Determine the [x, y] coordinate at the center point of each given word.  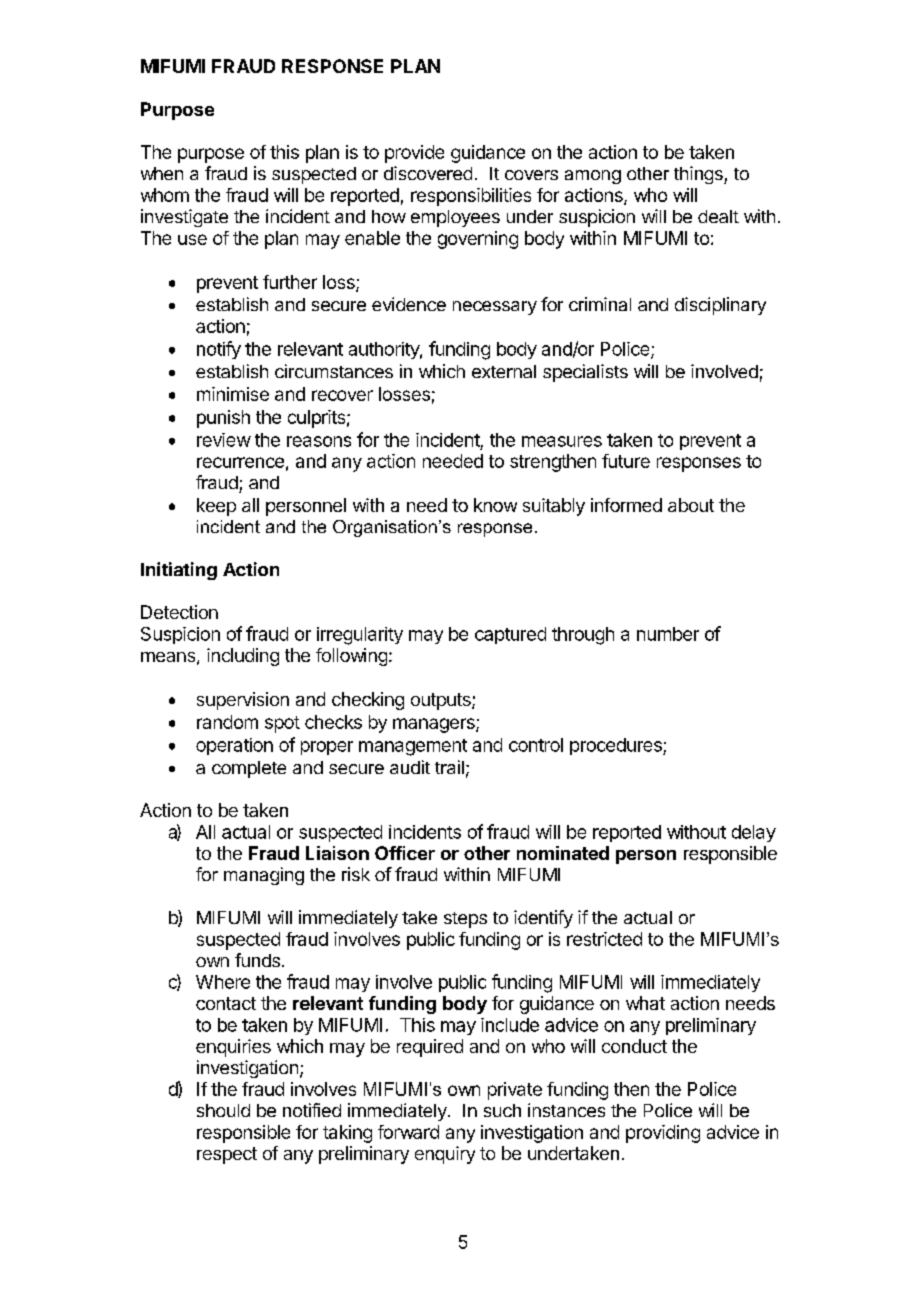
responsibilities [471, 197]
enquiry [445, 1155]
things [699, 175]
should [223, 1110]
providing [663, 1134]
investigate [184, 218]
